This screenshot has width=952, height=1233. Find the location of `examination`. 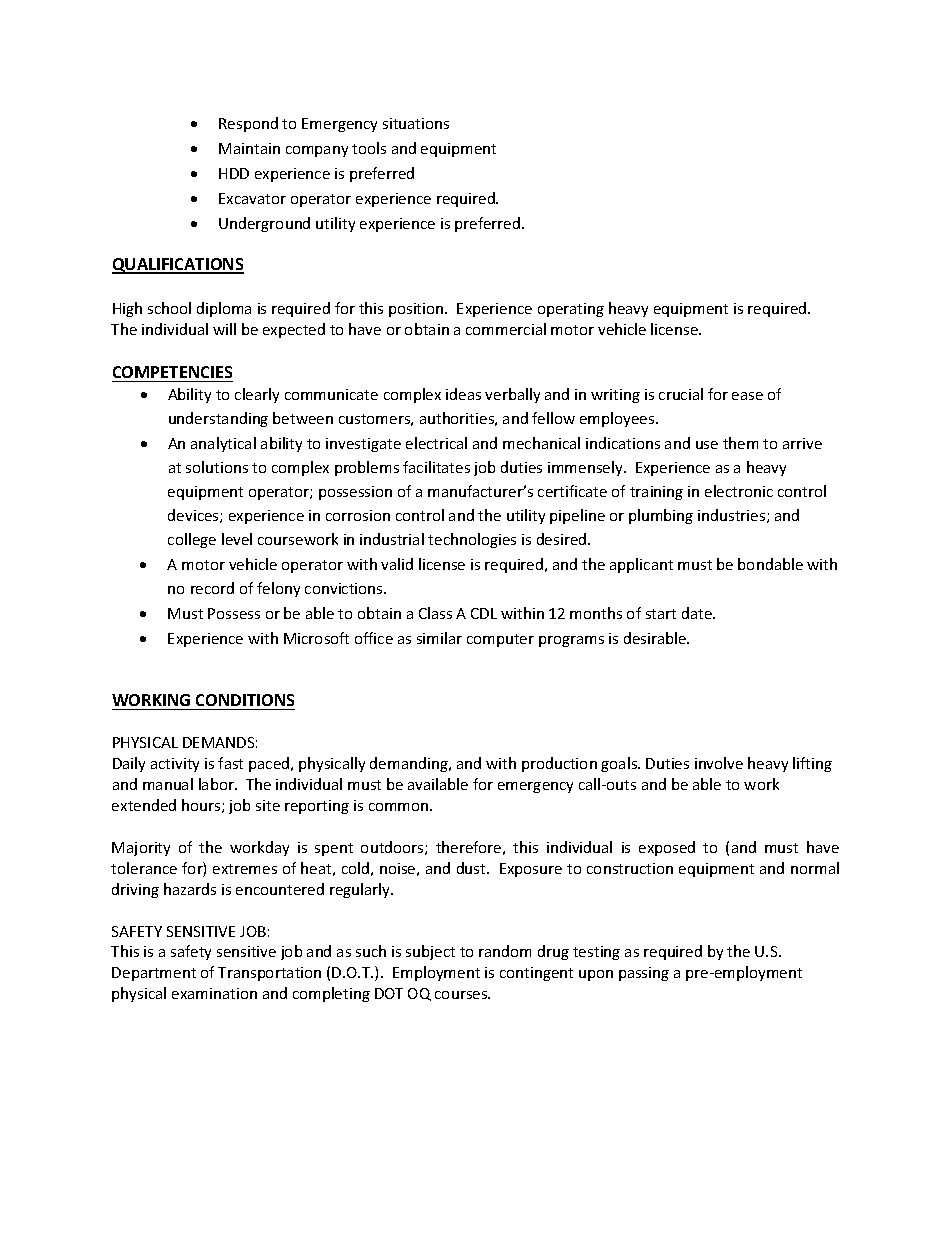

examination is located at coordinates (214, 993).
